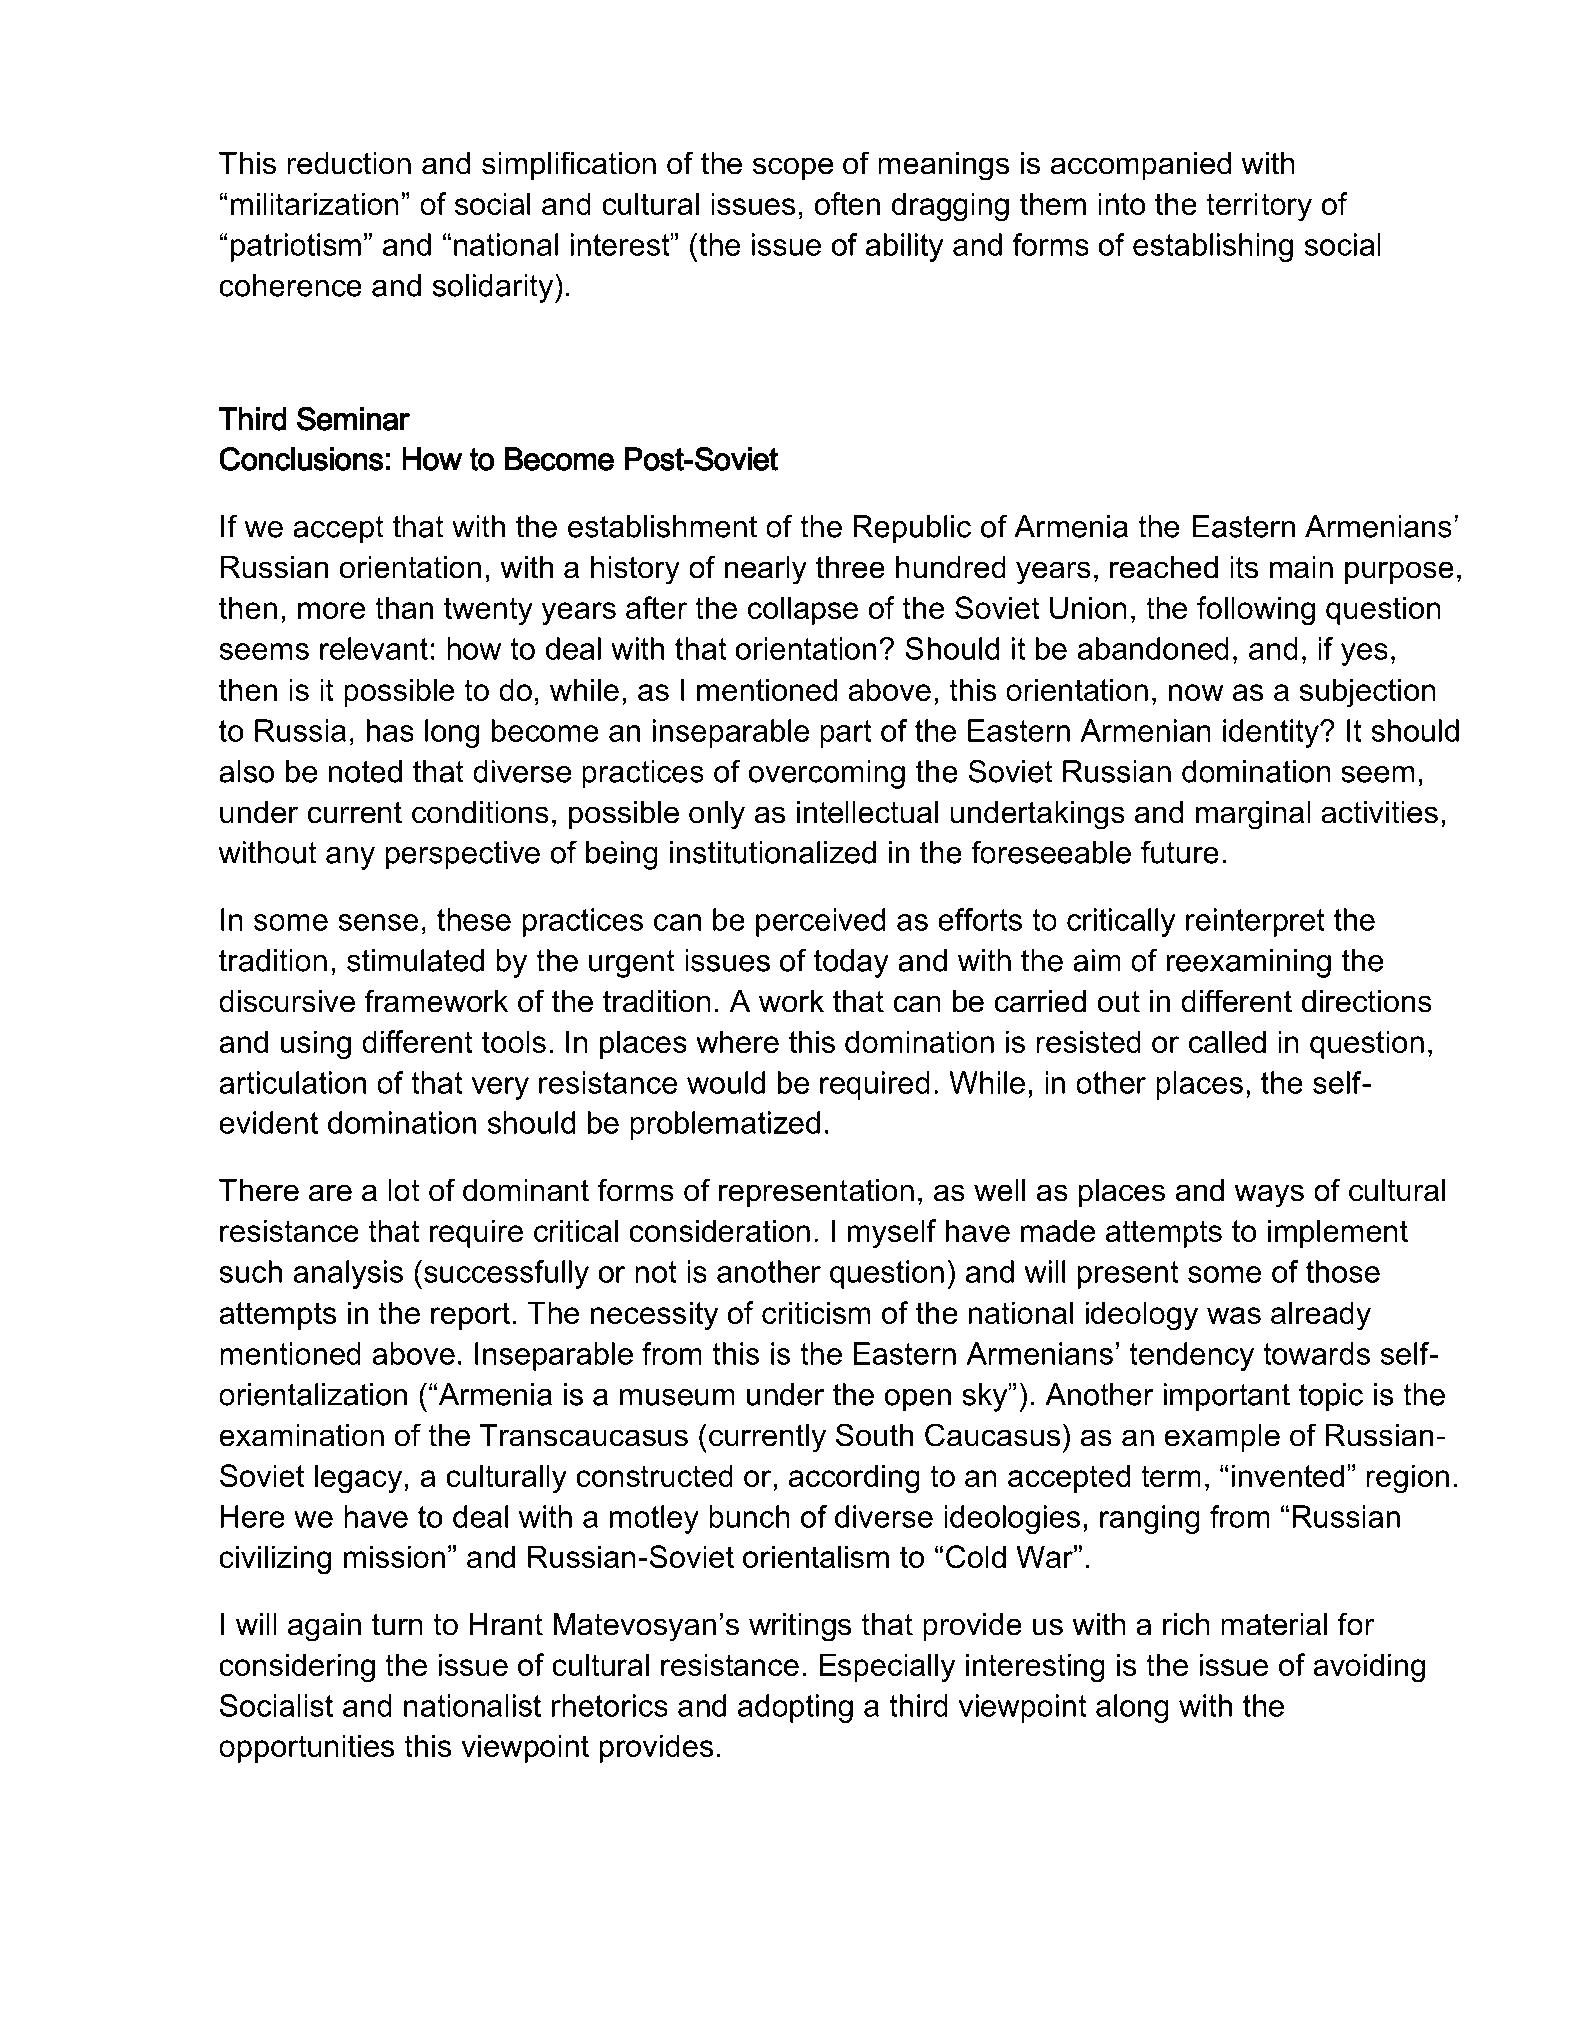 This screenshot has width=1574, height=2037. Describe the element at coordinates (1269, 1196) in the screenshot. I see `ways` at that location.
